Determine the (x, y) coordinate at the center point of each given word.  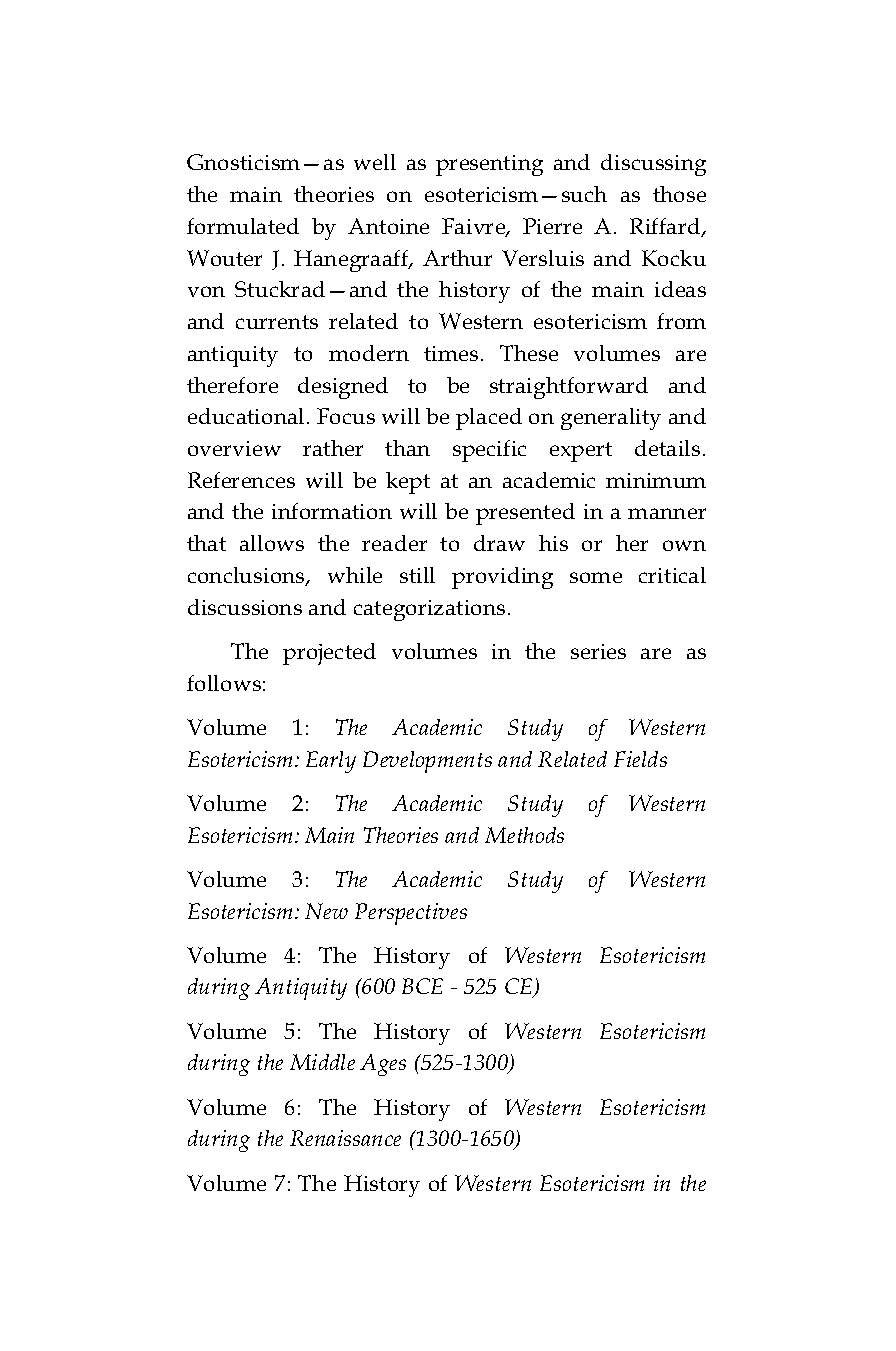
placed (489, 419)
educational (246, 416)
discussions (245, 607)
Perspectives (411, 914)
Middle (322, 1062)
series (598, 651)
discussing (653, 165)
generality (611, 419)
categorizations (429, 610)
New (326, 911)
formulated (243, 226)
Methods (524, 835)
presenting (489, 165)
